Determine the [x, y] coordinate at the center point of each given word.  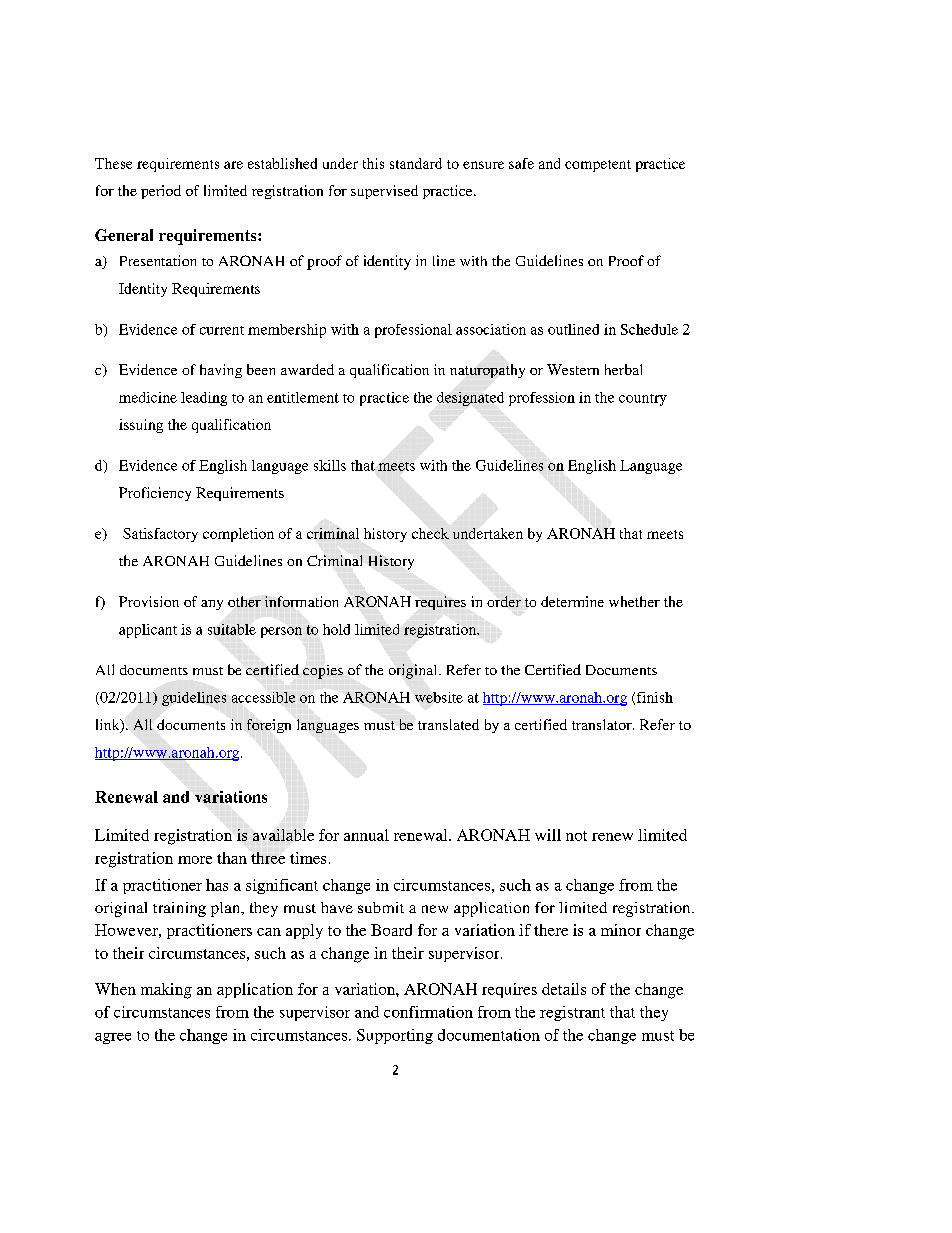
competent [598, 166]
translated [448, 724]
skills [330, 465]
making [166, 991]
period [161, 192]
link [109, 725]
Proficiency [155, 494]
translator [603, 724]
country [643, 400]
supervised [384, 192]
